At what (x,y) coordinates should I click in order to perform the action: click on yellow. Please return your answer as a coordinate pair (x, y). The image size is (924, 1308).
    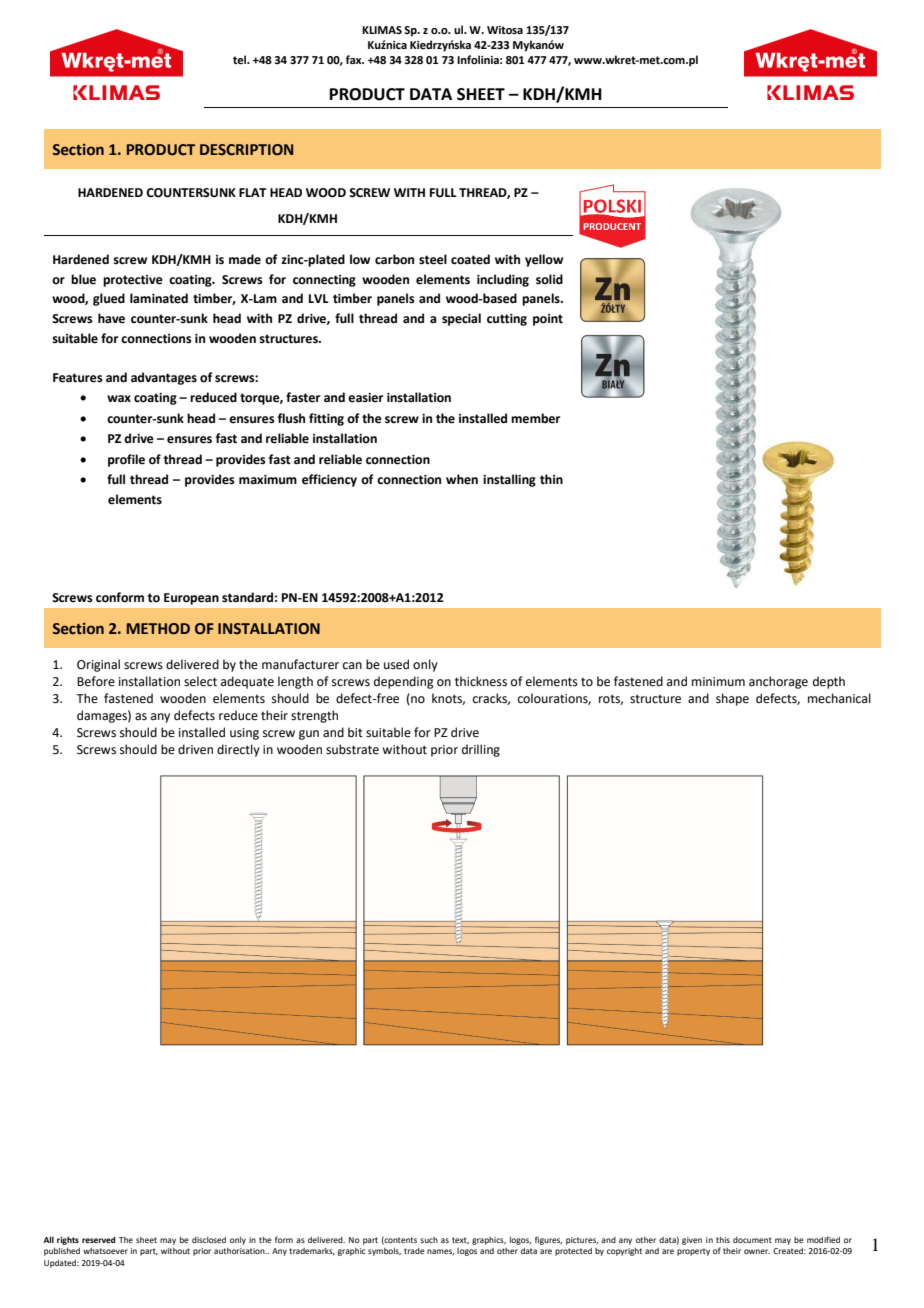
    Looking at the image, I should click on (544, 260).
